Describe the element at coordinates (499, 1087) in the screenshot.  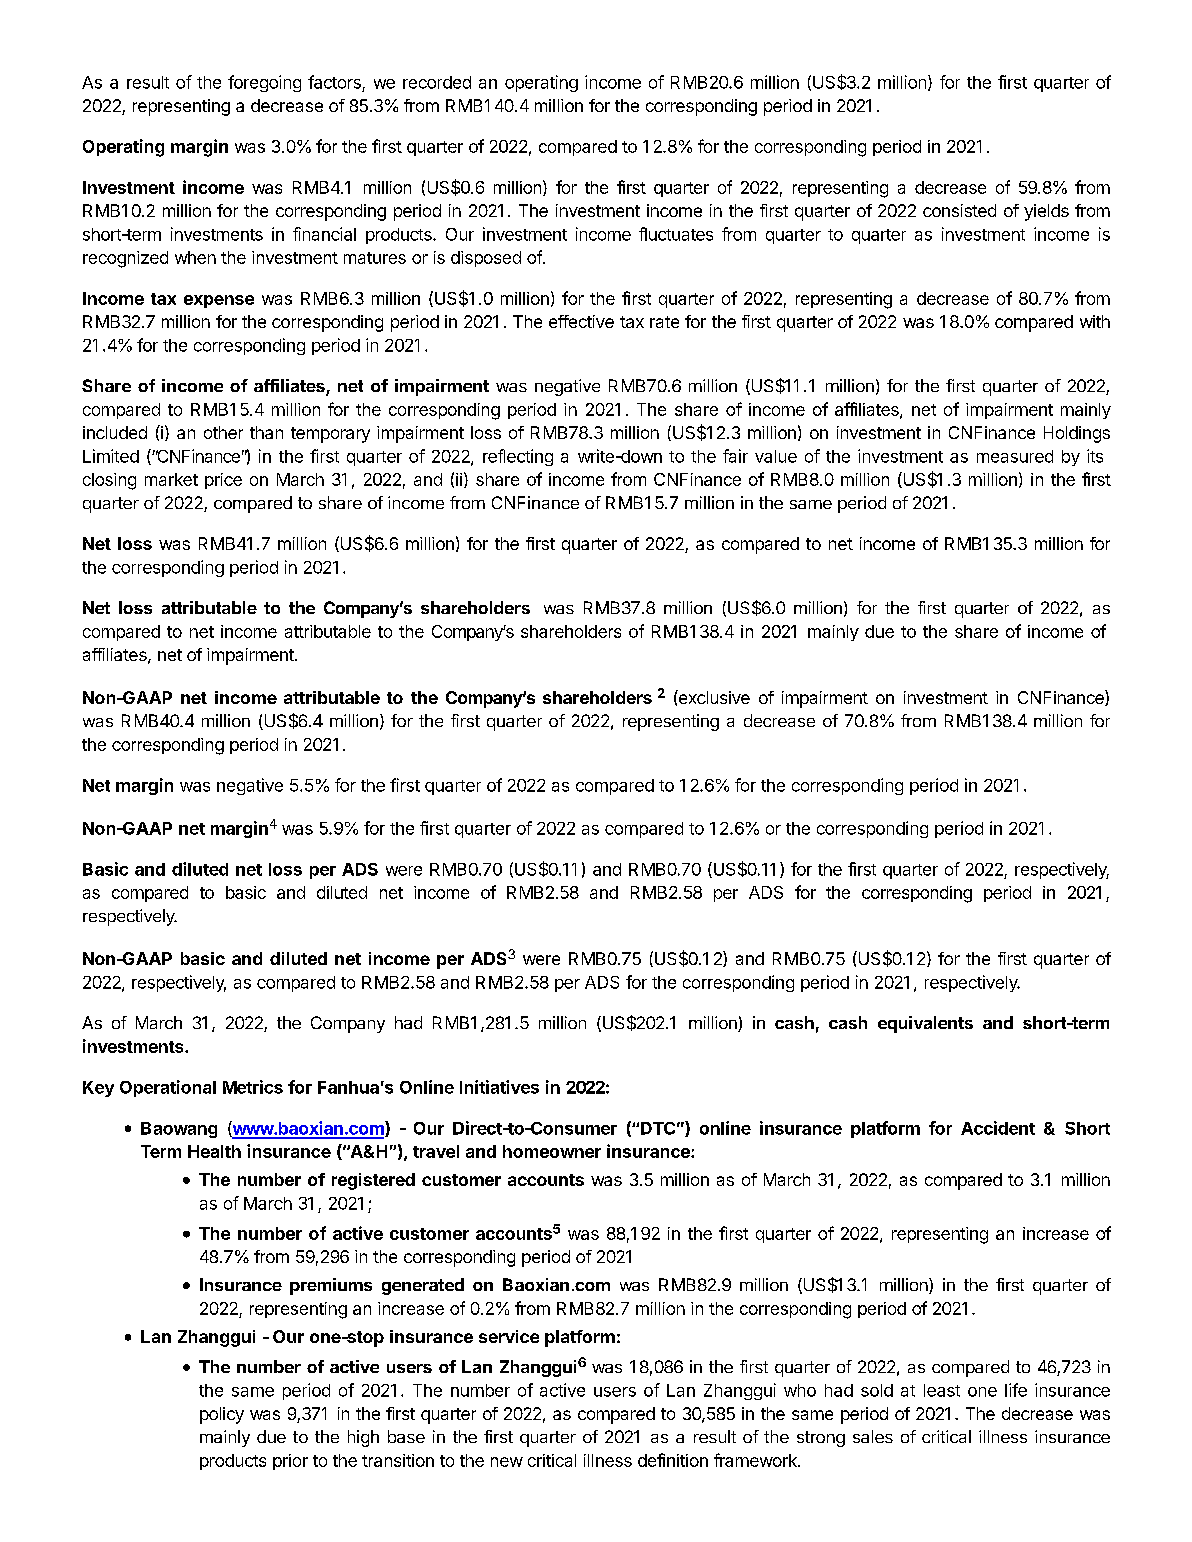
I see `Initiatives` at that location.
